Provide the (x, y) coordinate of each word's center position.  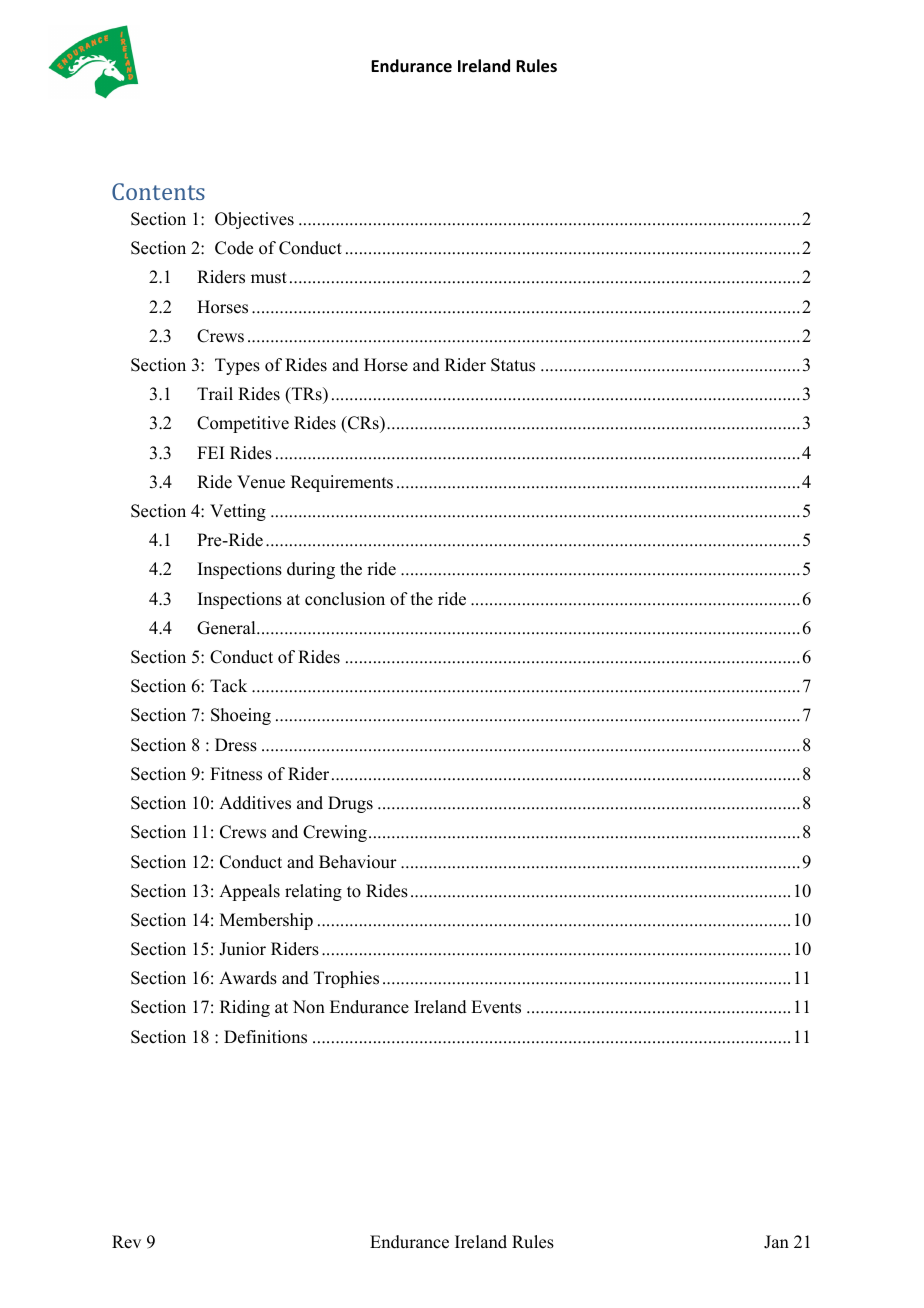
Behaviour (358, 862)
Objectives (254, 220)
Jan (776, 1242)
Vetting (238, 512)
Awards (248, 978)
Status (513, 365)
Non (309, 1007)
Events (496, 1007)
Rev (126, 1242)
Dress (236, 745)
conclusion (345, 599)
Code (234, 248)
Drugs (350, 804)
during (311, 570)
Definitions (265, 1037)
